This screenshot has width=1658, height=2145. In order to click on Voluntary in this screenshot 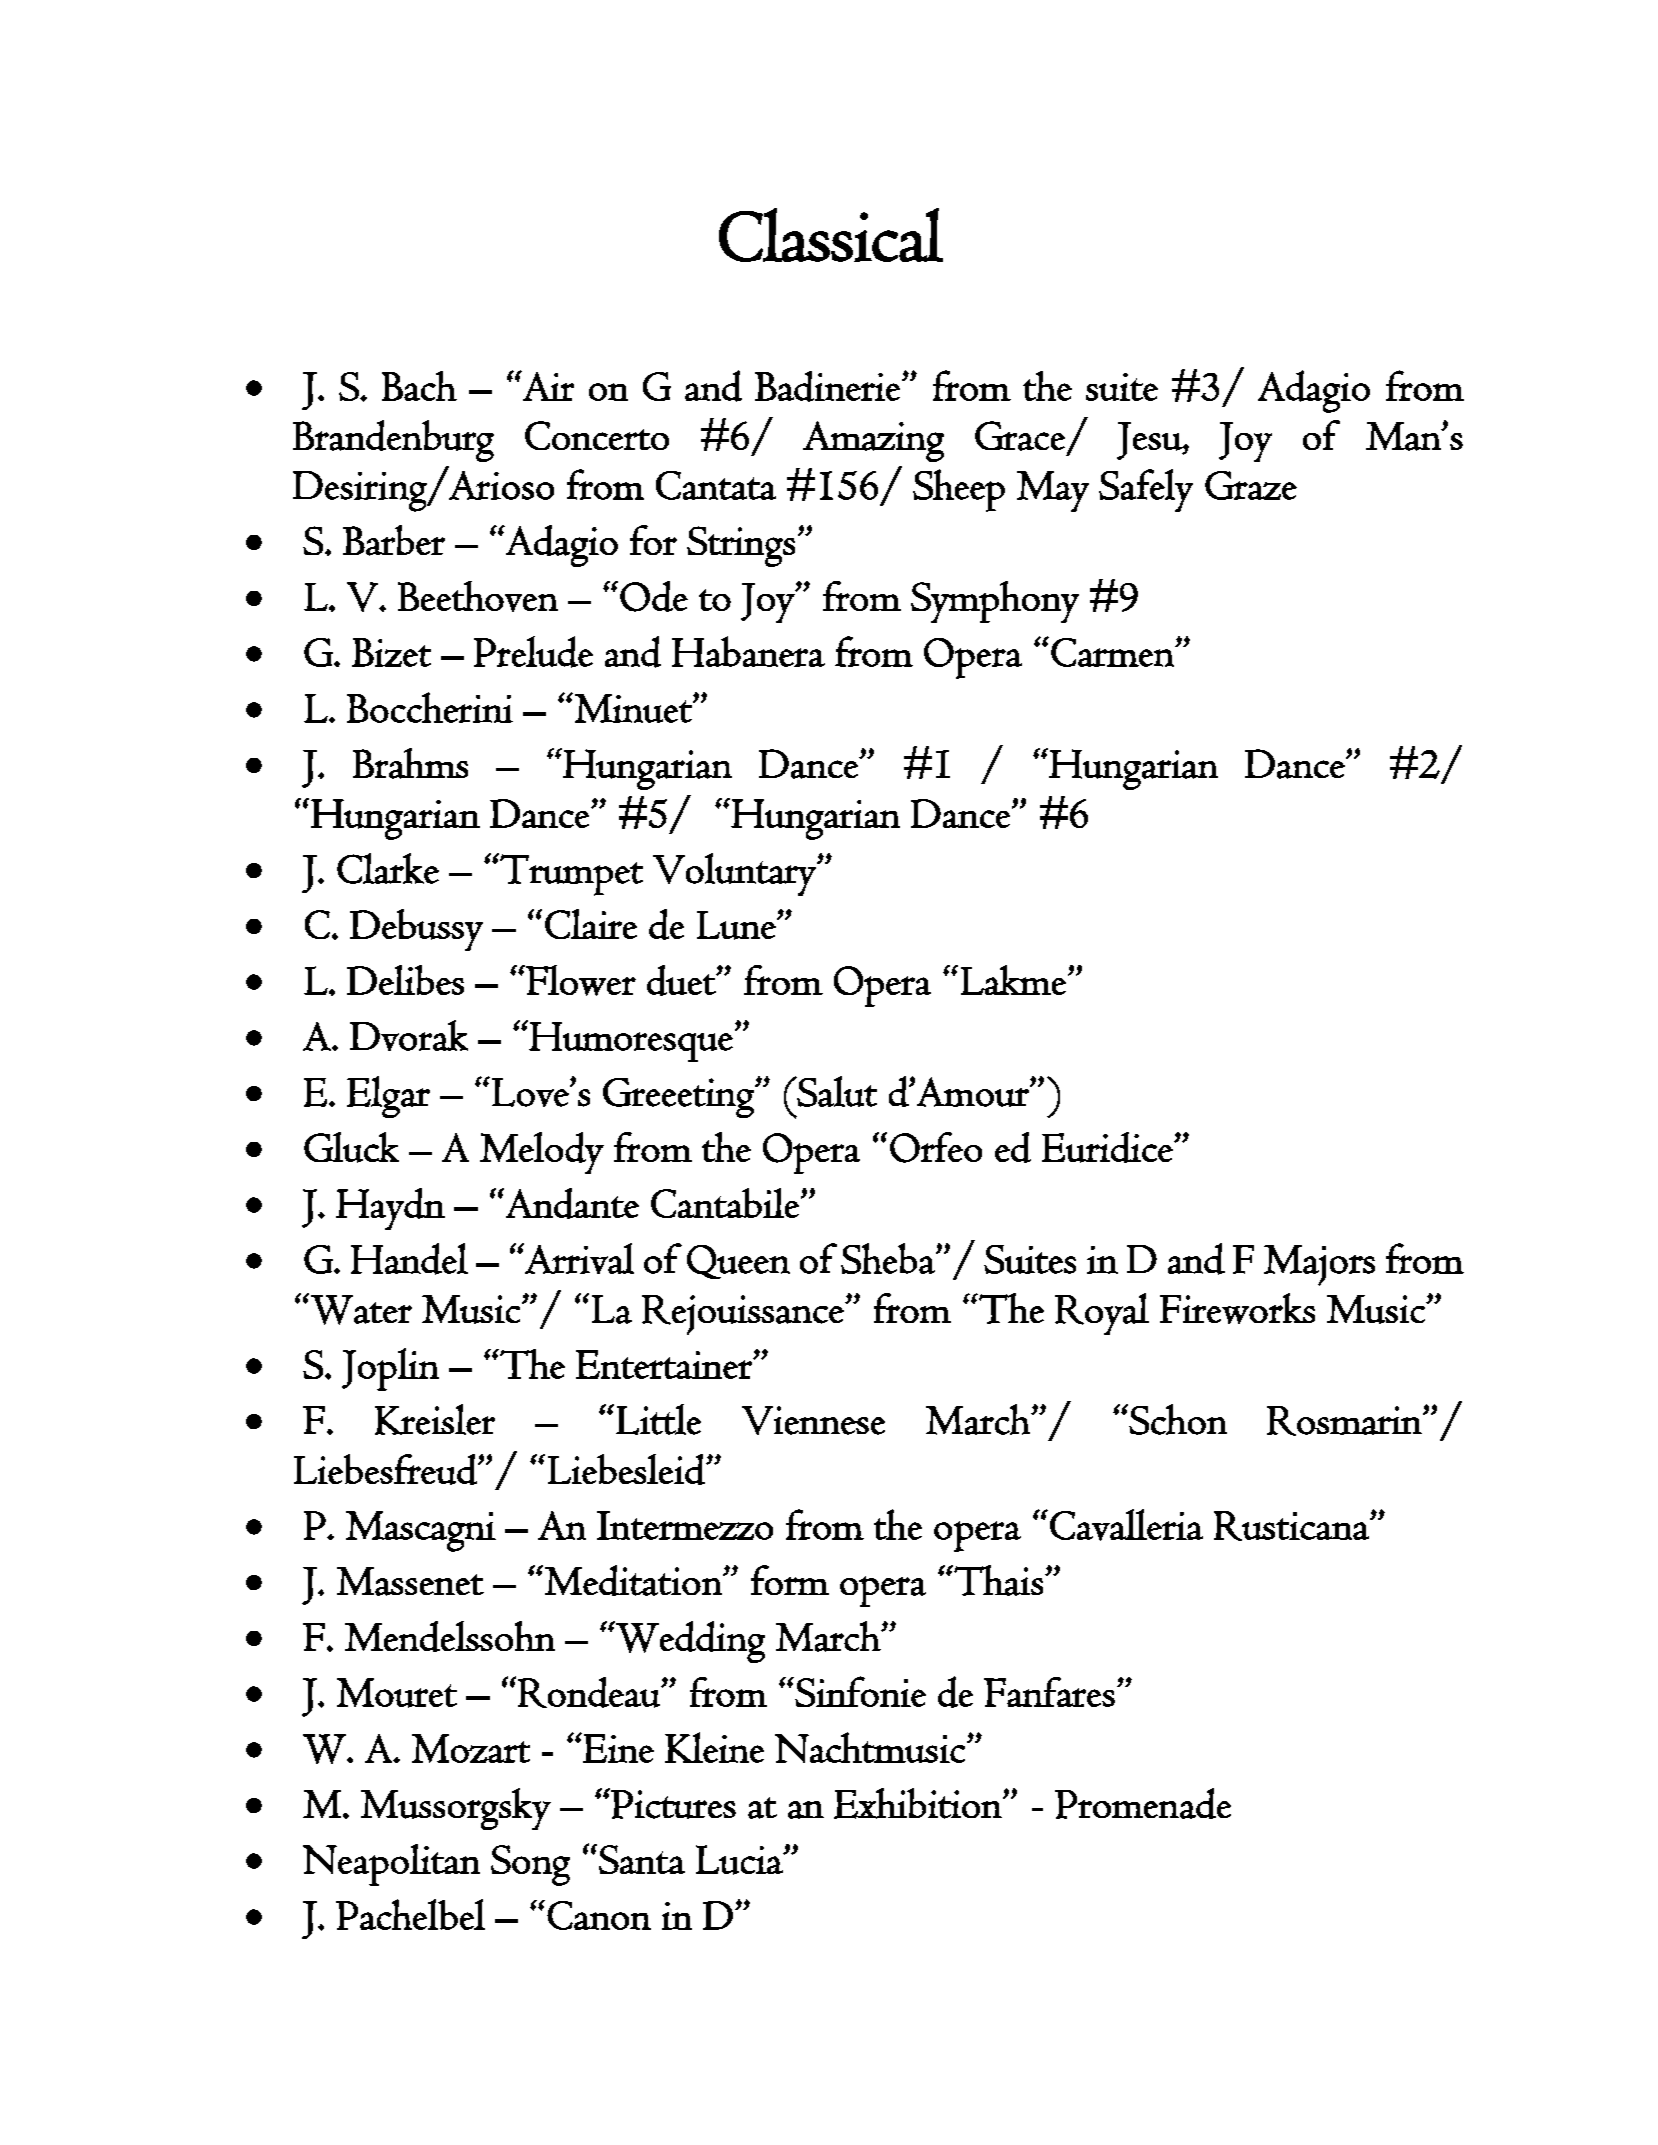, I will do `click(735, 874)`.
